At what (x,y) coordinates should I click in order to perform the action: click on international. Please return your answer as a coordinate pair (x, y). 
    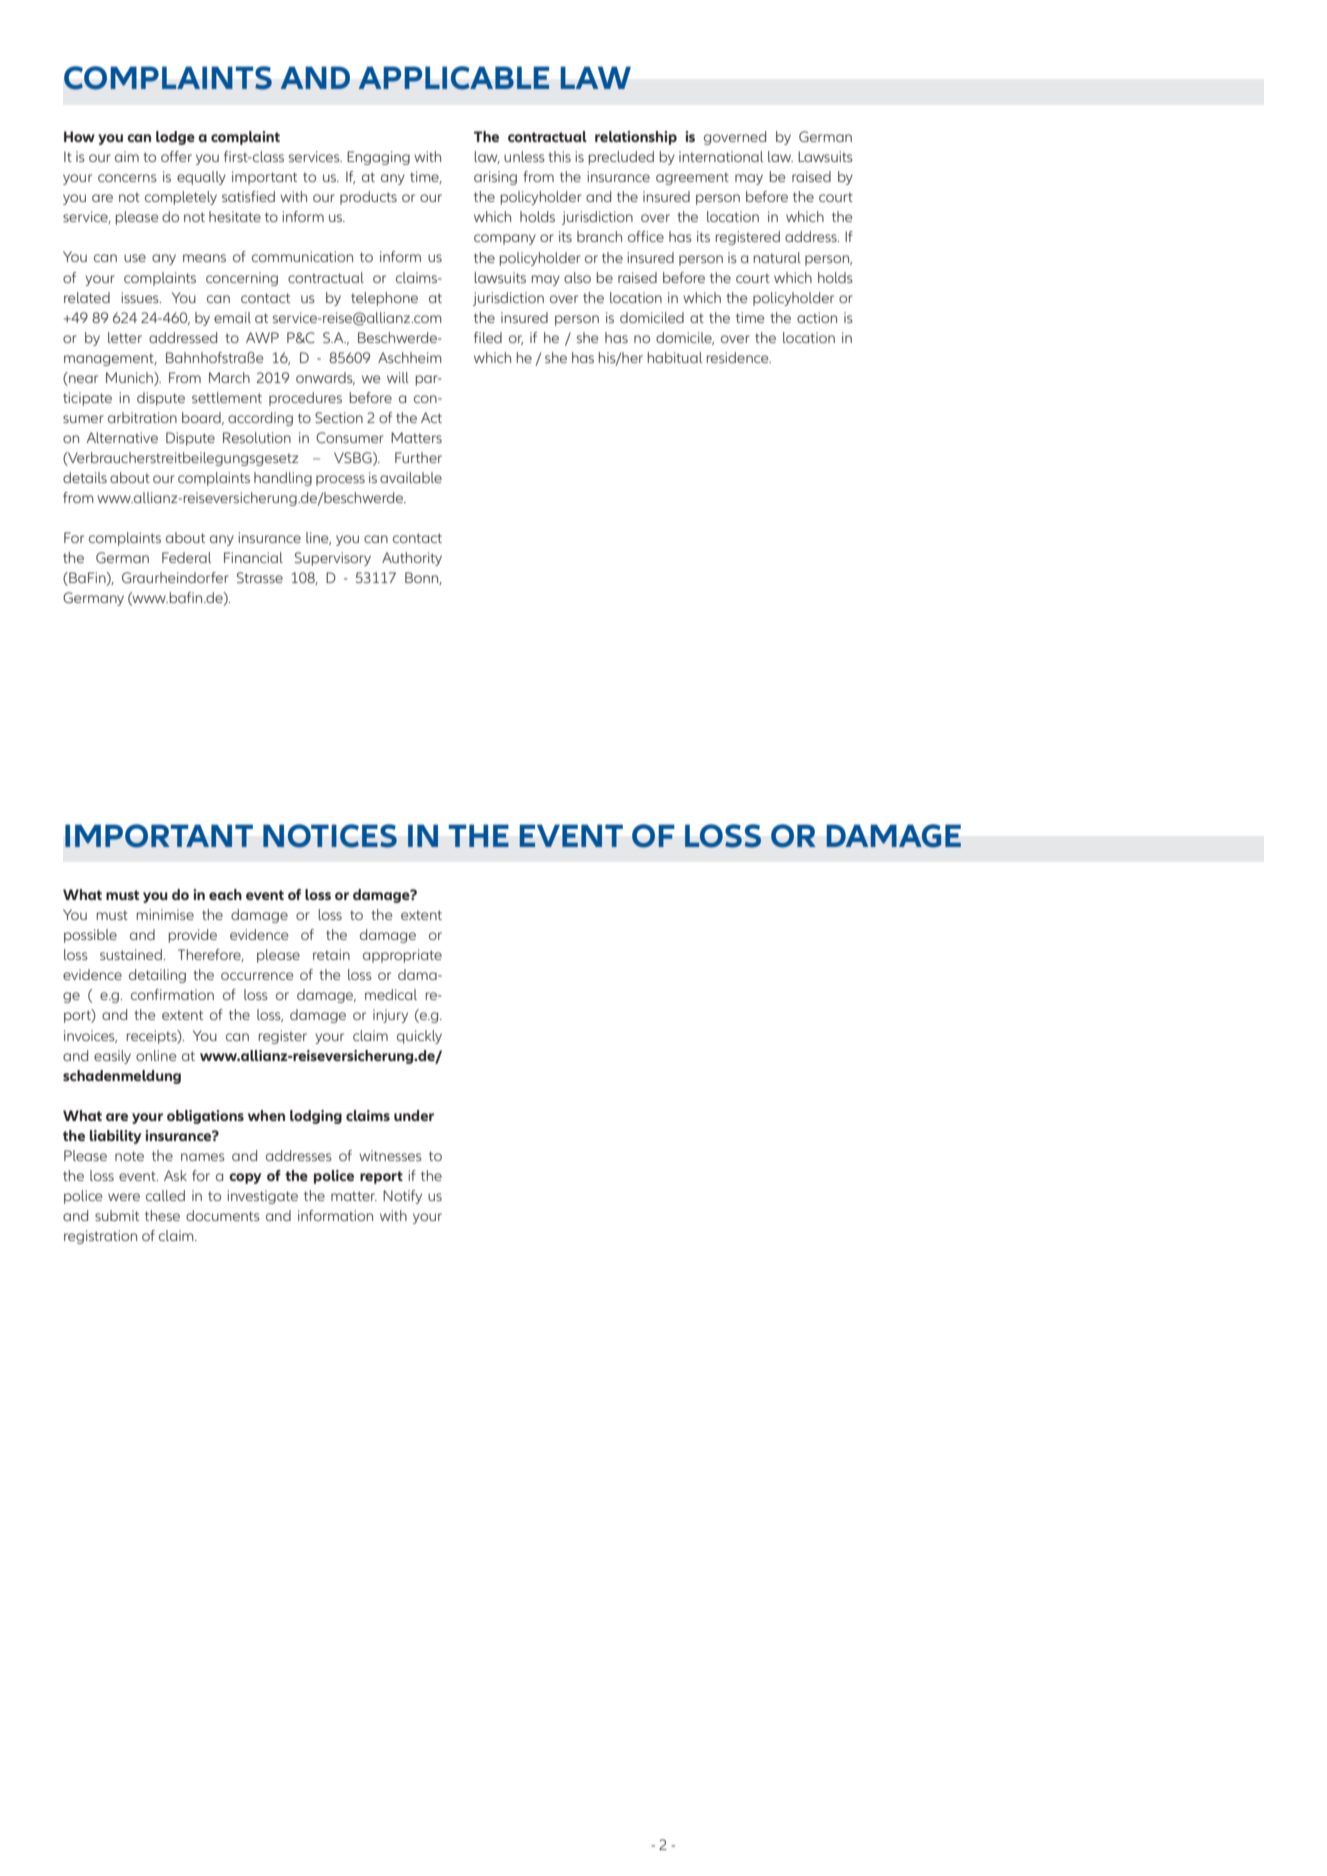
    Looking at the image, I should click on (721, 156).
